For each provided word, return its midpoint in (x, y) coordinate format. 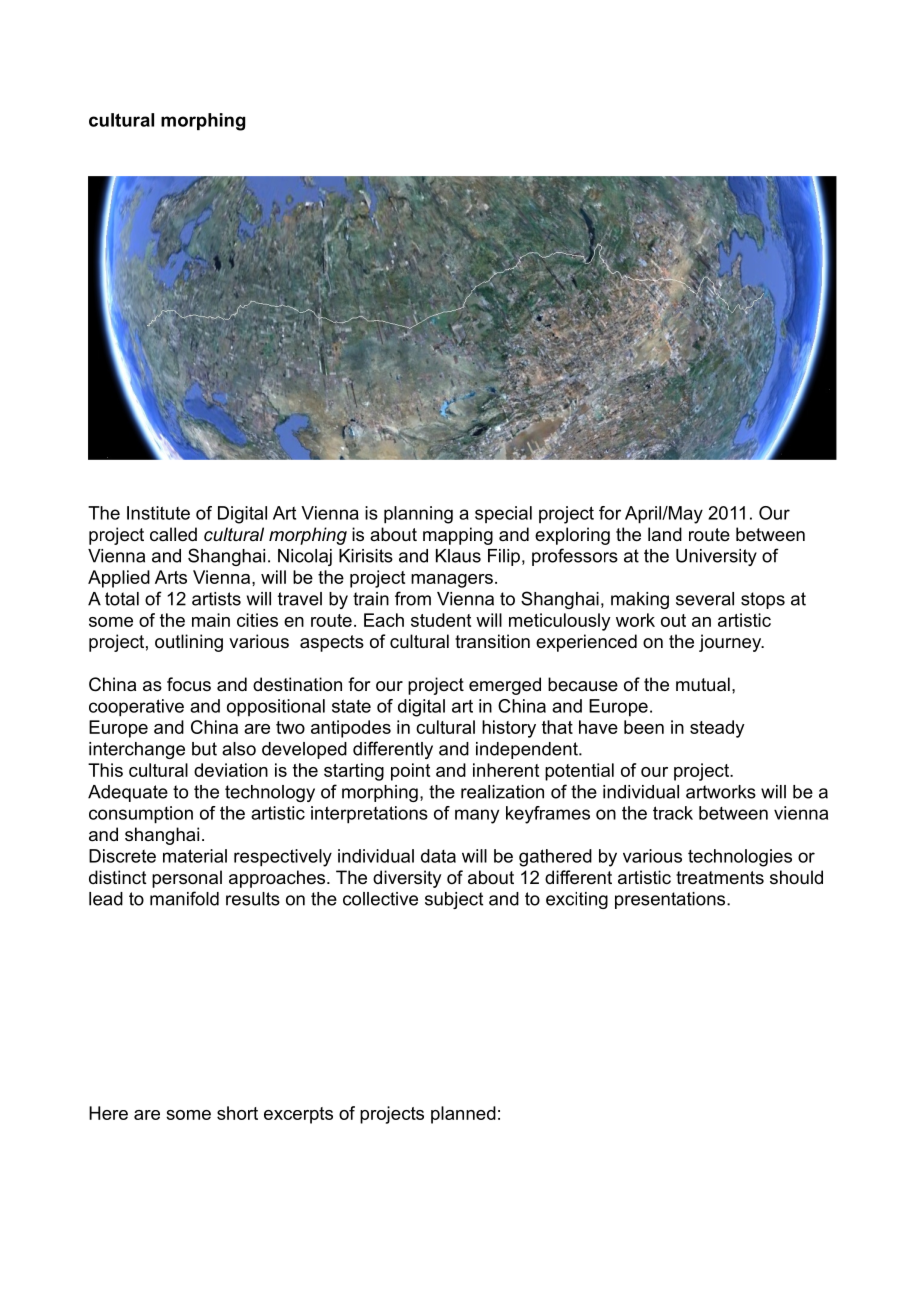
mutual (703, 684)
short (237, 1113)
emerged (505, 686)
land (665, 534)
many (477, 816)
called (173, 534)
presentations (671, 900)
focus (189, 684)
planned (463, 1115)
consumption (141, 815)
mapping (458, 536)
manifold (184, 898)
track (673, 813)
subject (454, 900)
